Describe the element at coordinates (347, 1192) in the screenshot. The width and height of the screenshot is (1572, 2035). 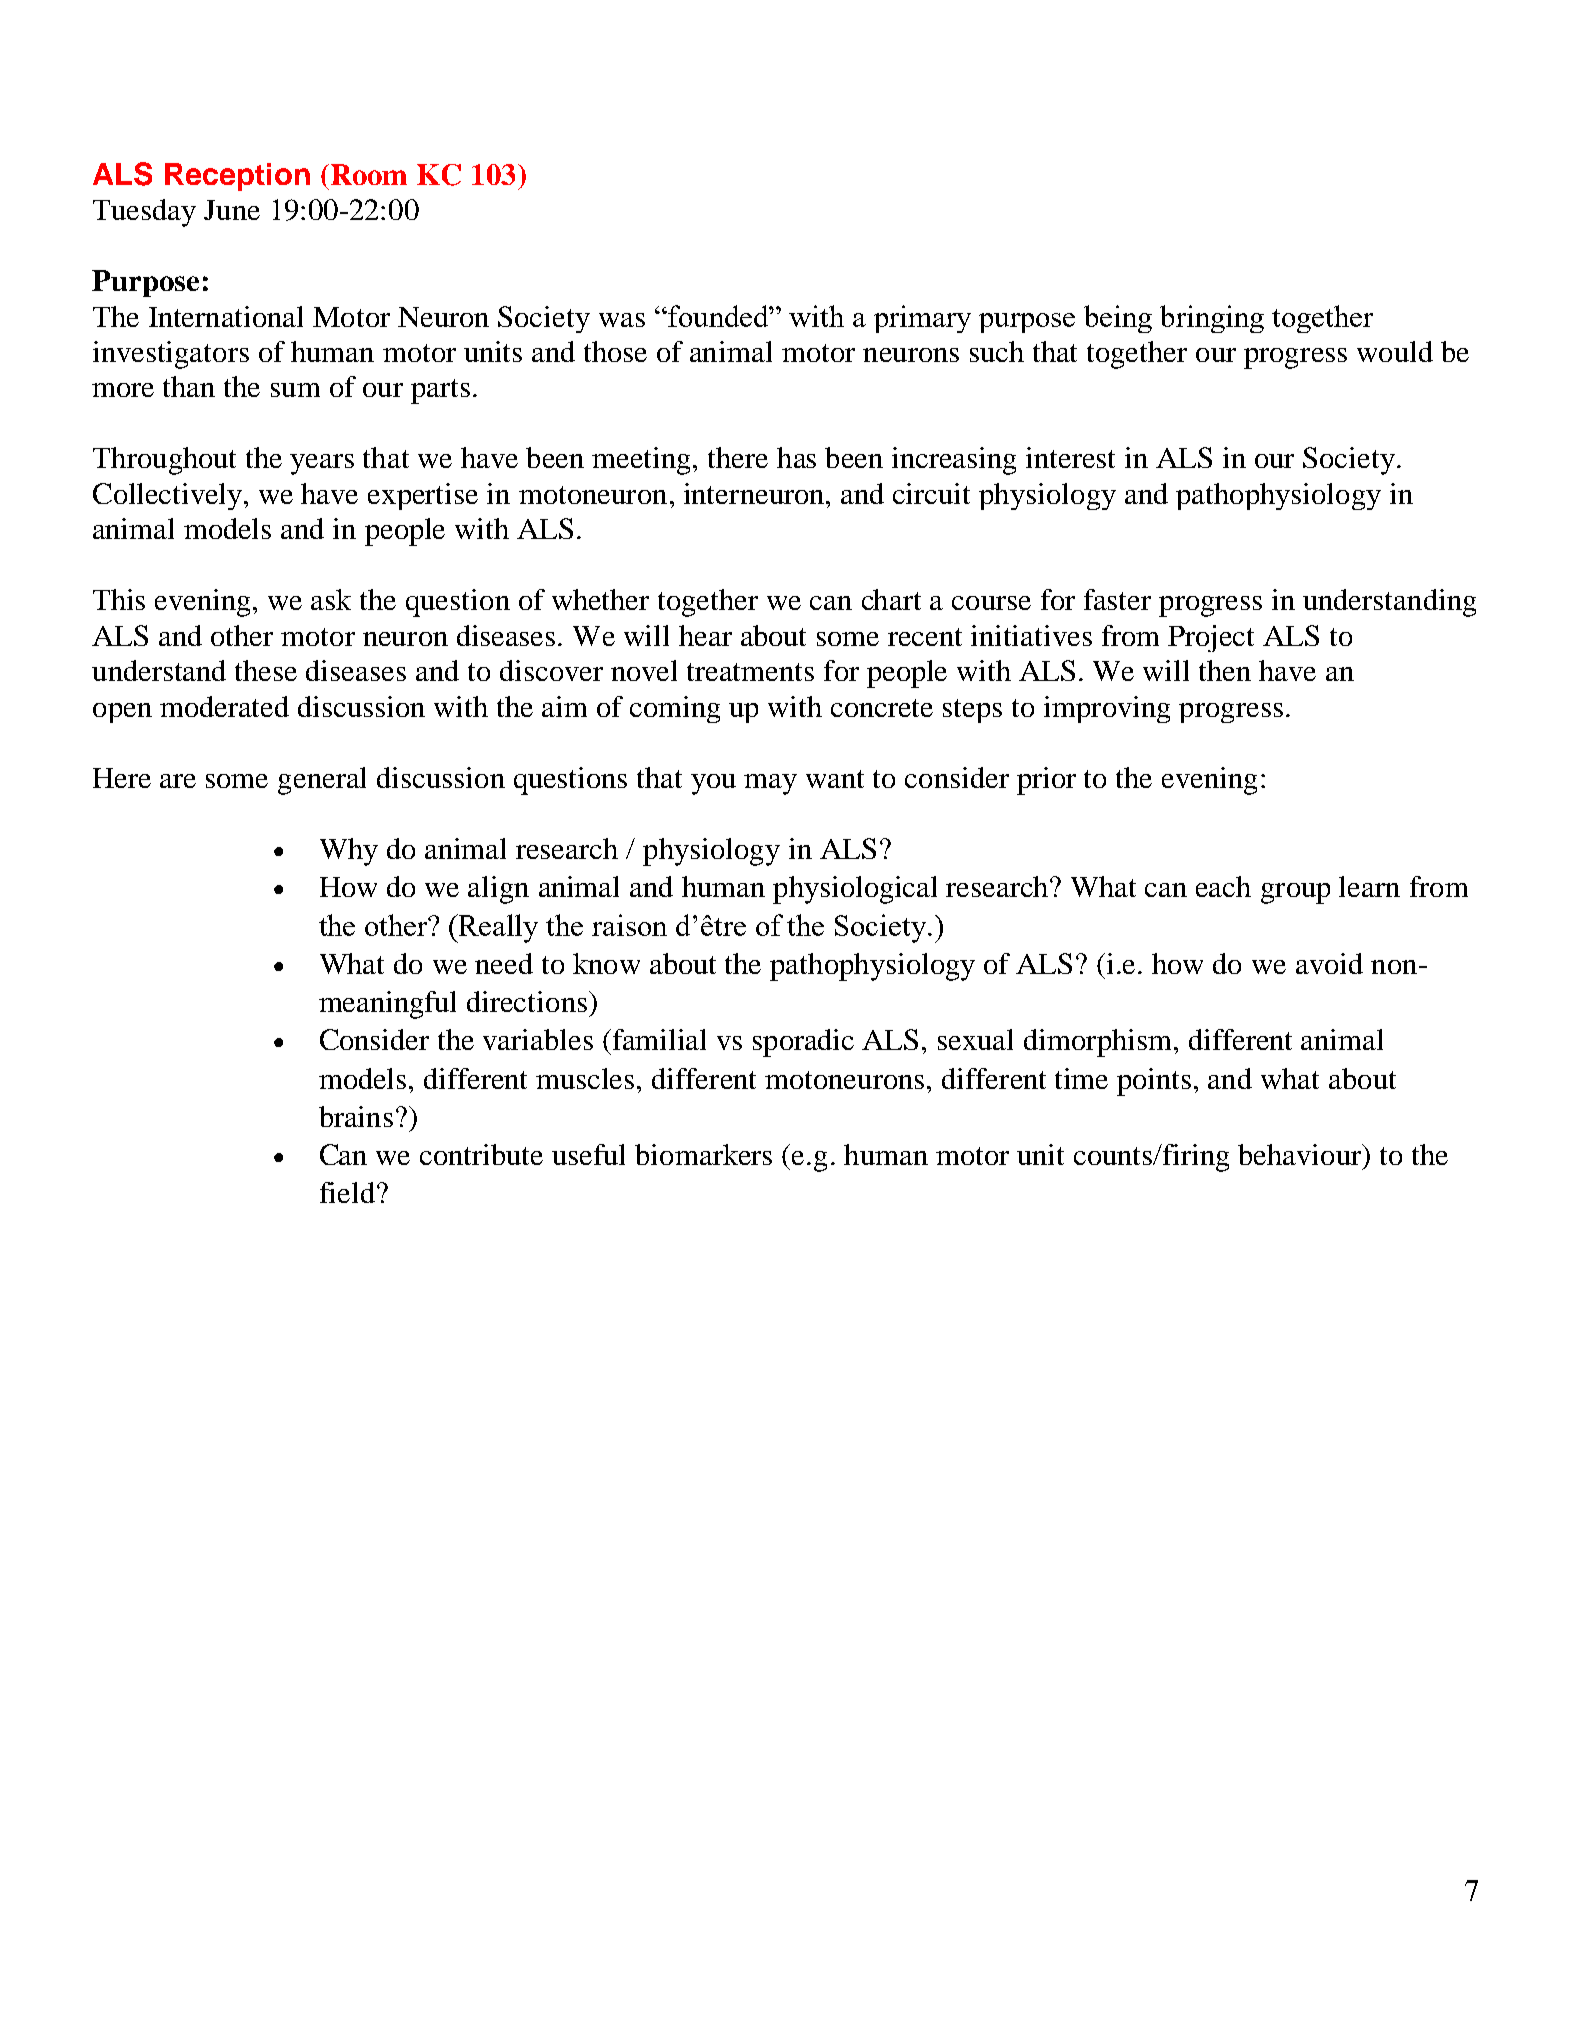
I see `field` at that location.
